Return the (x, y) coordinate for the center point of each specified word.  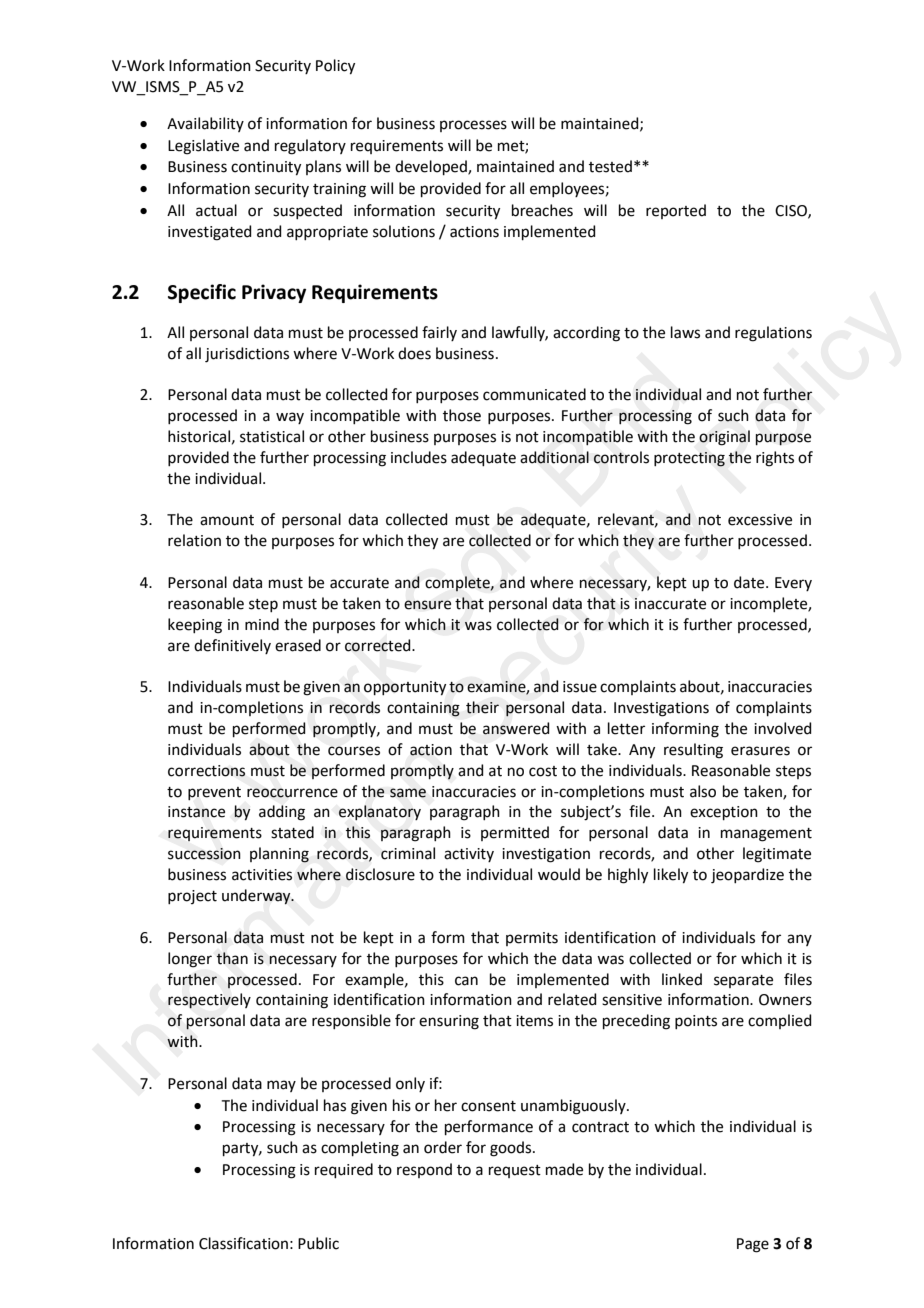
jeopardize (747, 876)
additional (554, 457)
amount (227, 520)
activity (469, 855)
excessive (760, 520)
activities (262, 875)
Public (318, 1243)
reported (676, 211)
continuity (266, 168)
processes (473, 126)
